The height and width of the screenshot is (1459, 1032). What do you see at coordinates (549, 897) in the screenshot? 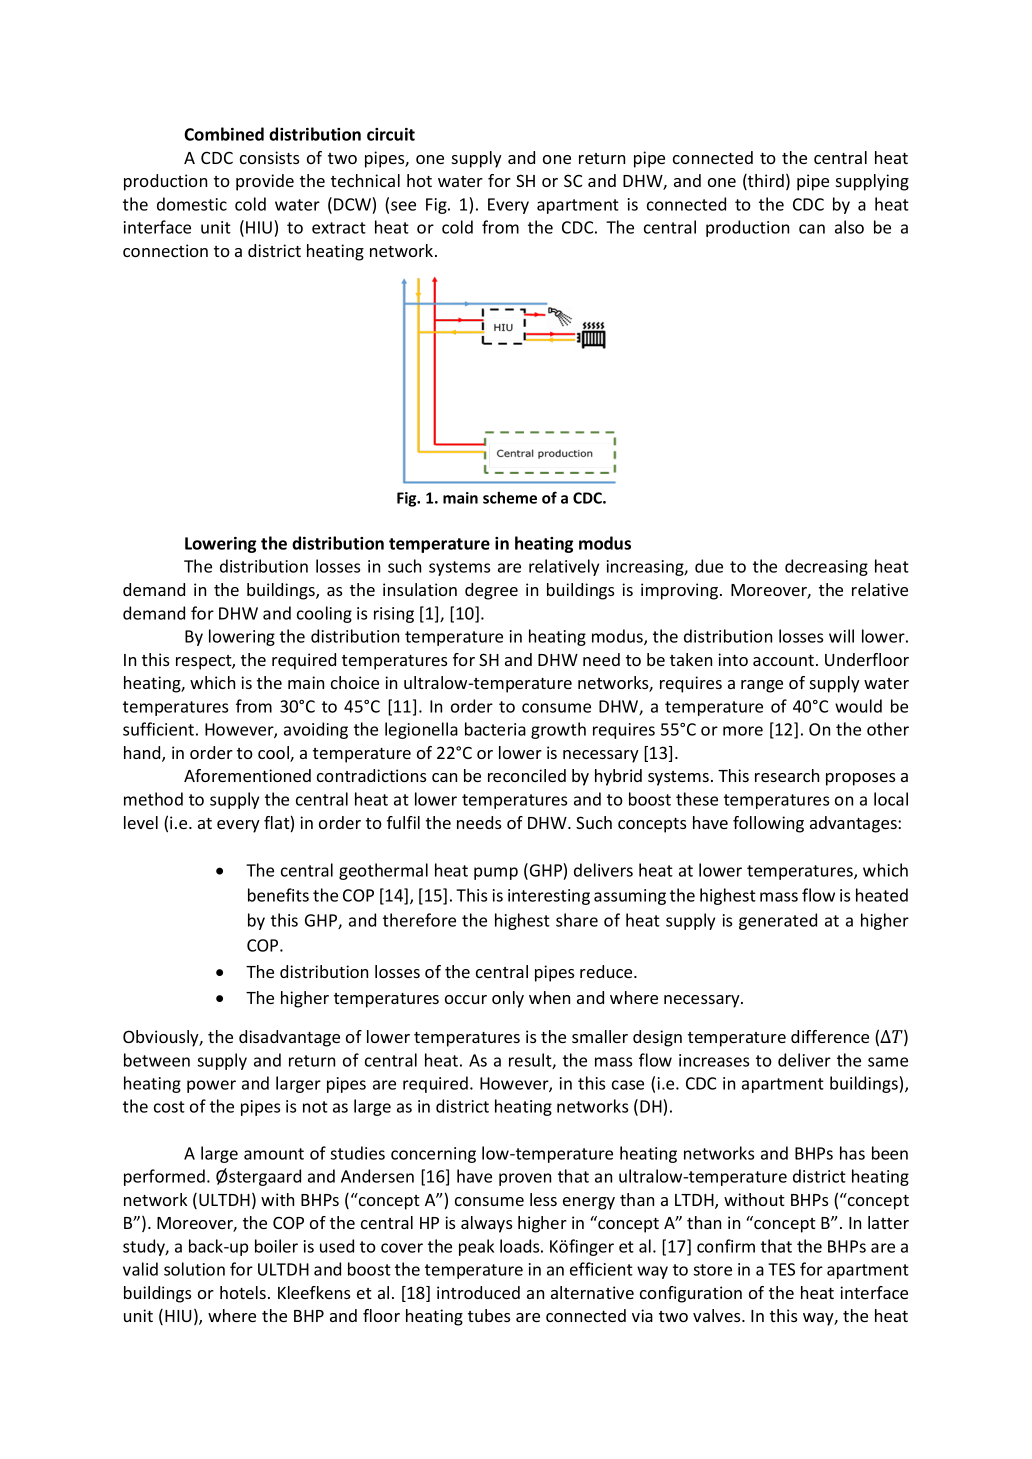
I see `interesting` at bounding box center [549, 897].
